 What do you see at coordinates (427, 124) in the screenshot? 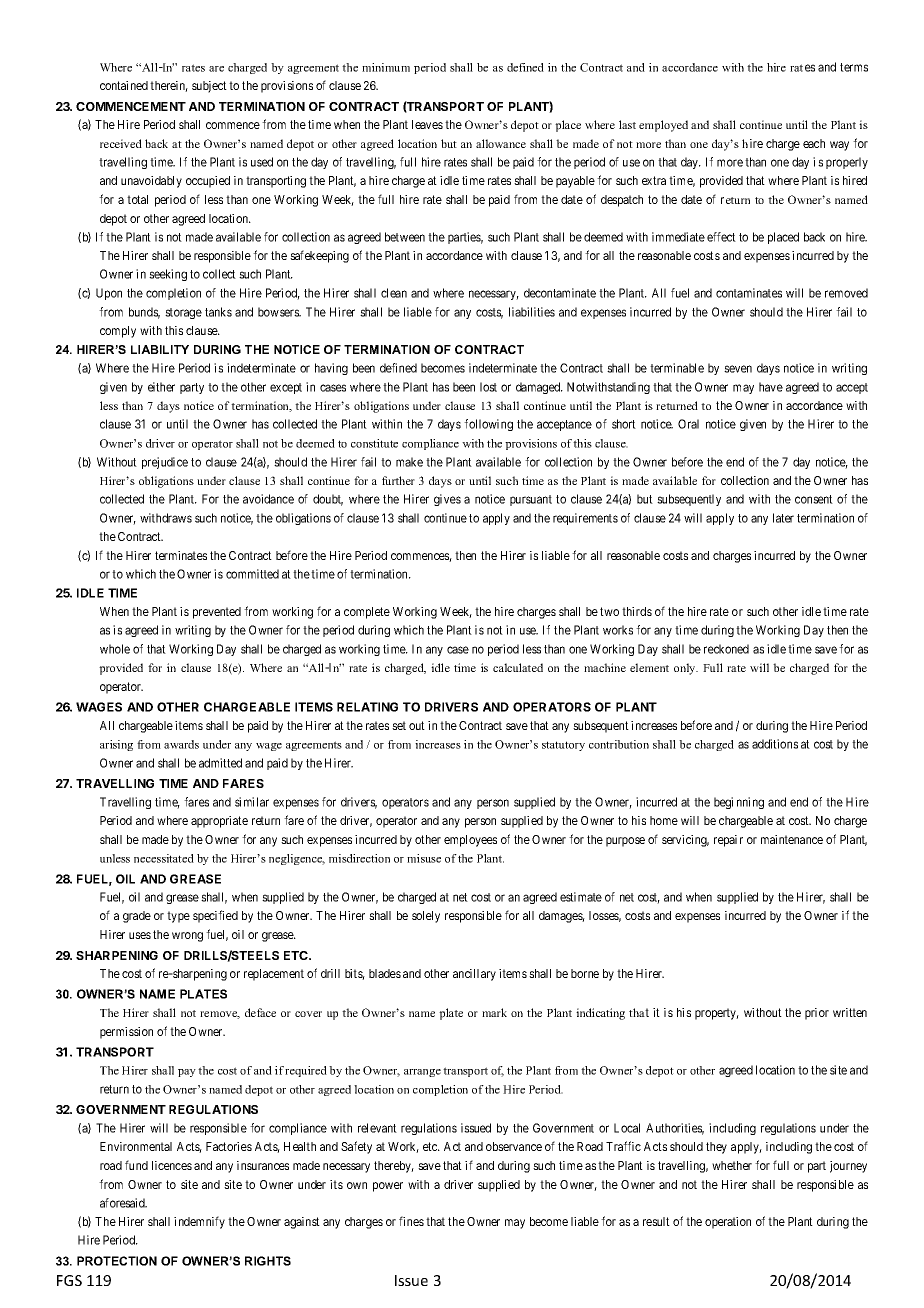
I see `leaves` at bounding box center [427, 124].
